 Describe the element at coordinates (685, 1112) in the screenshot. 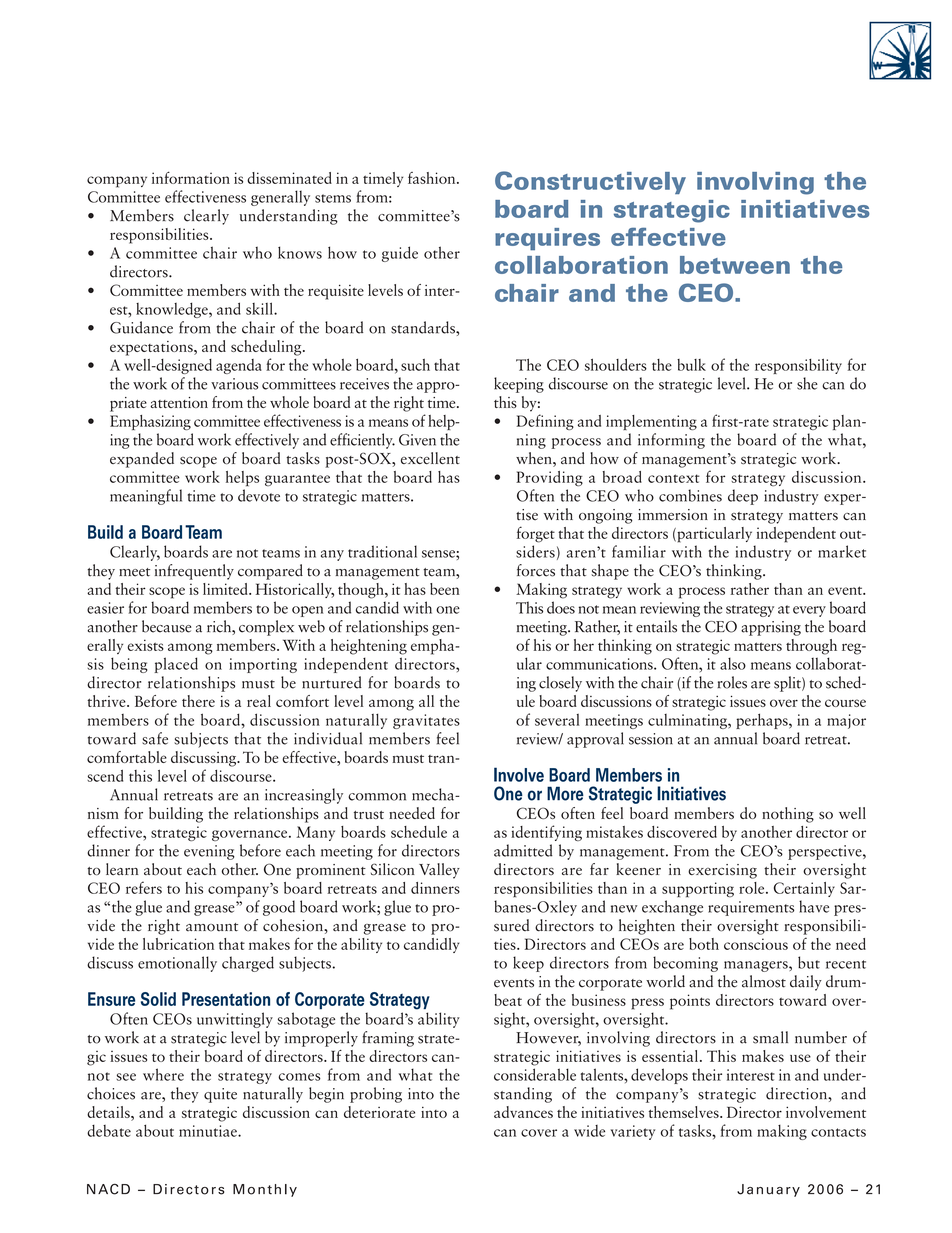

I see `themselves` at that location.
